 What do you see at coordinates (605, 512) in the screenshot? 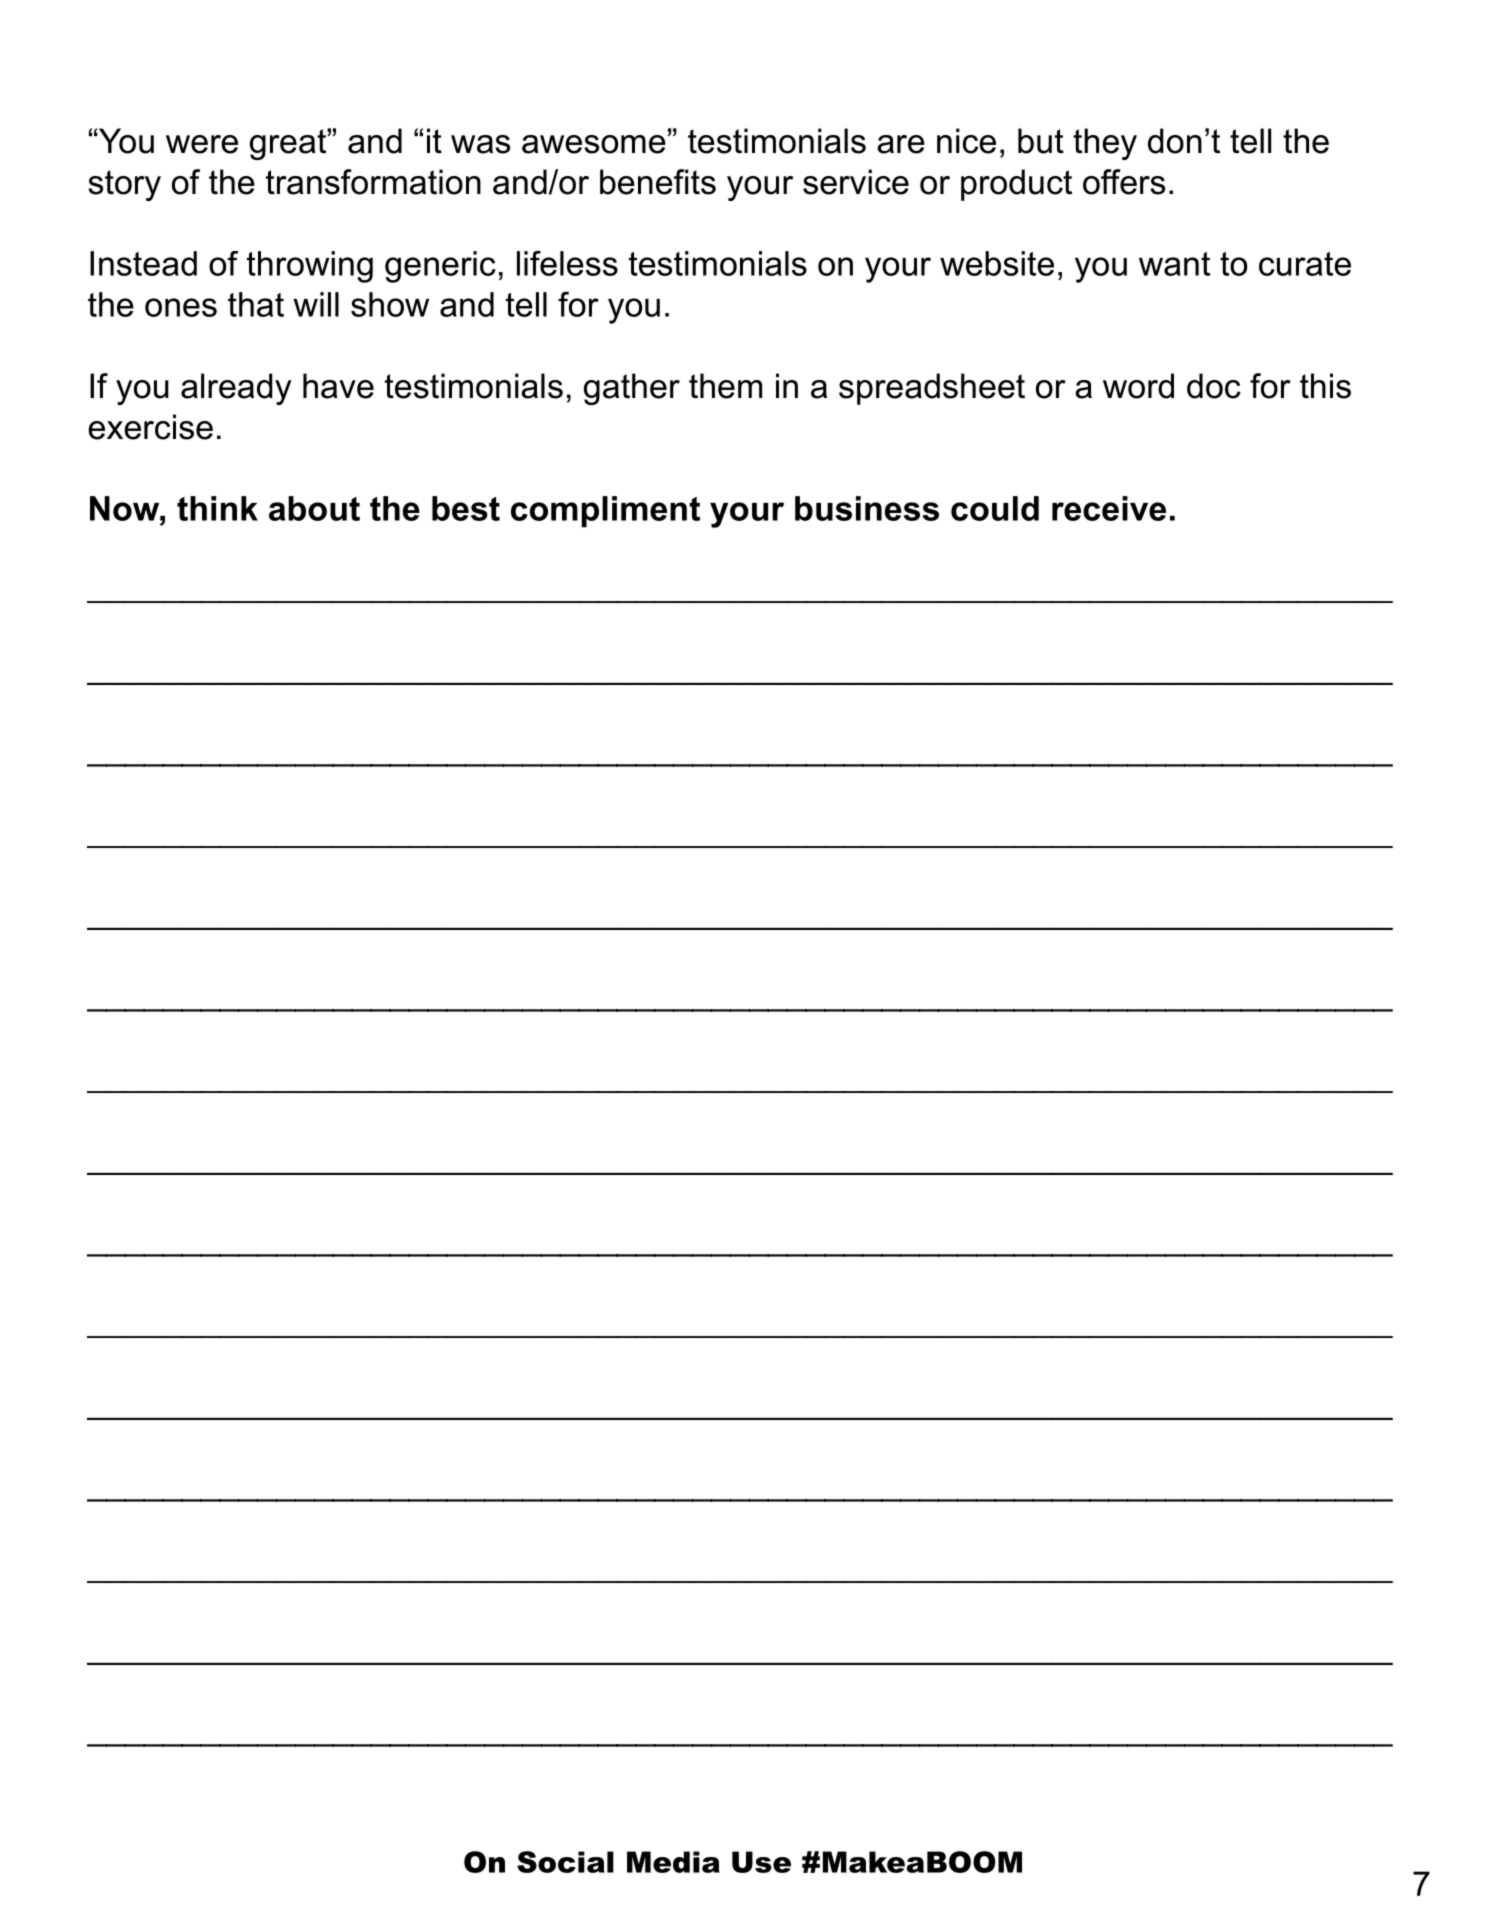
I see `compliment` at bounding box center [605, 512].
